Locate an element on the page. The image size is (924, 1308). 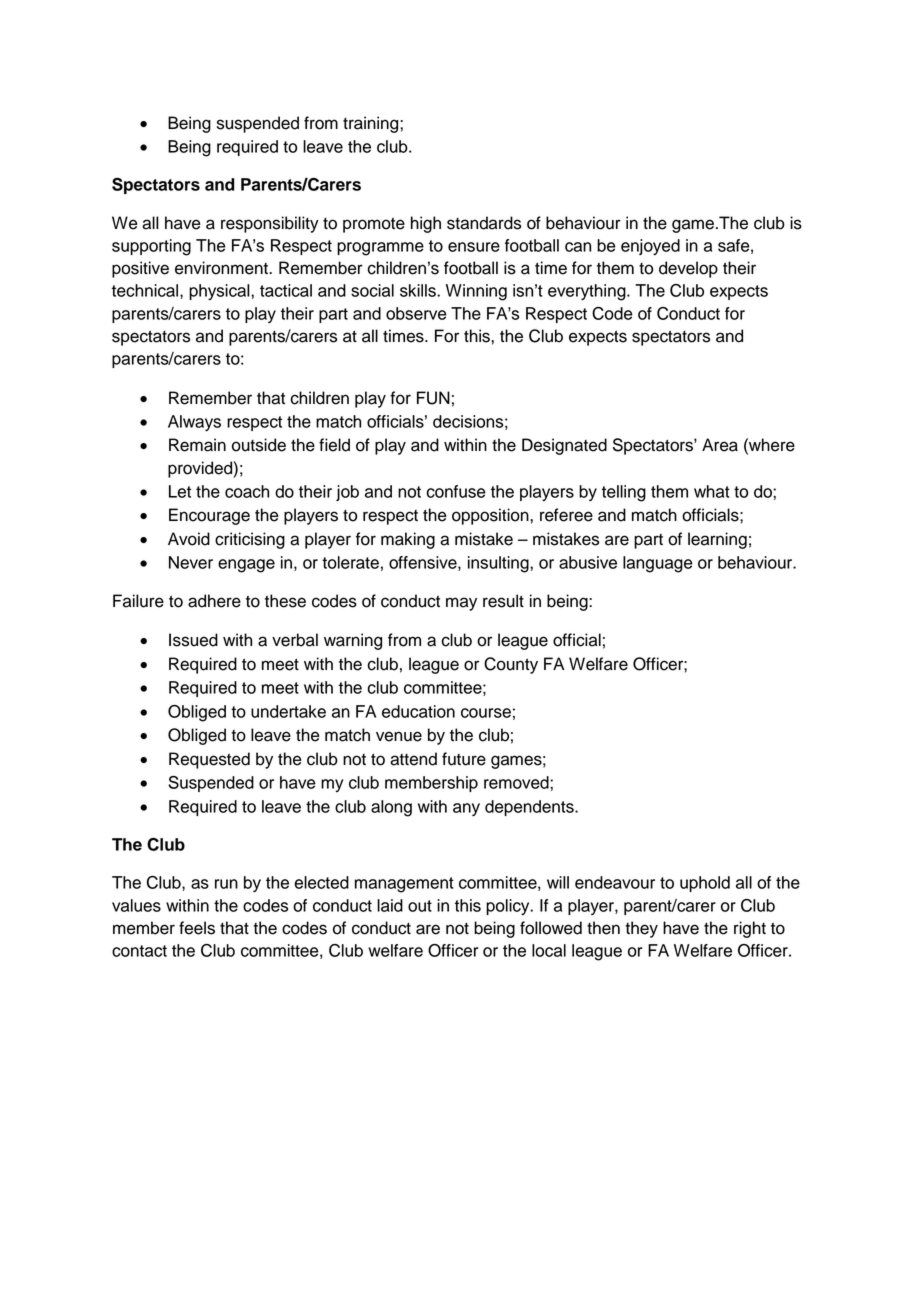
Issued is located at coordinates (193, 640).
